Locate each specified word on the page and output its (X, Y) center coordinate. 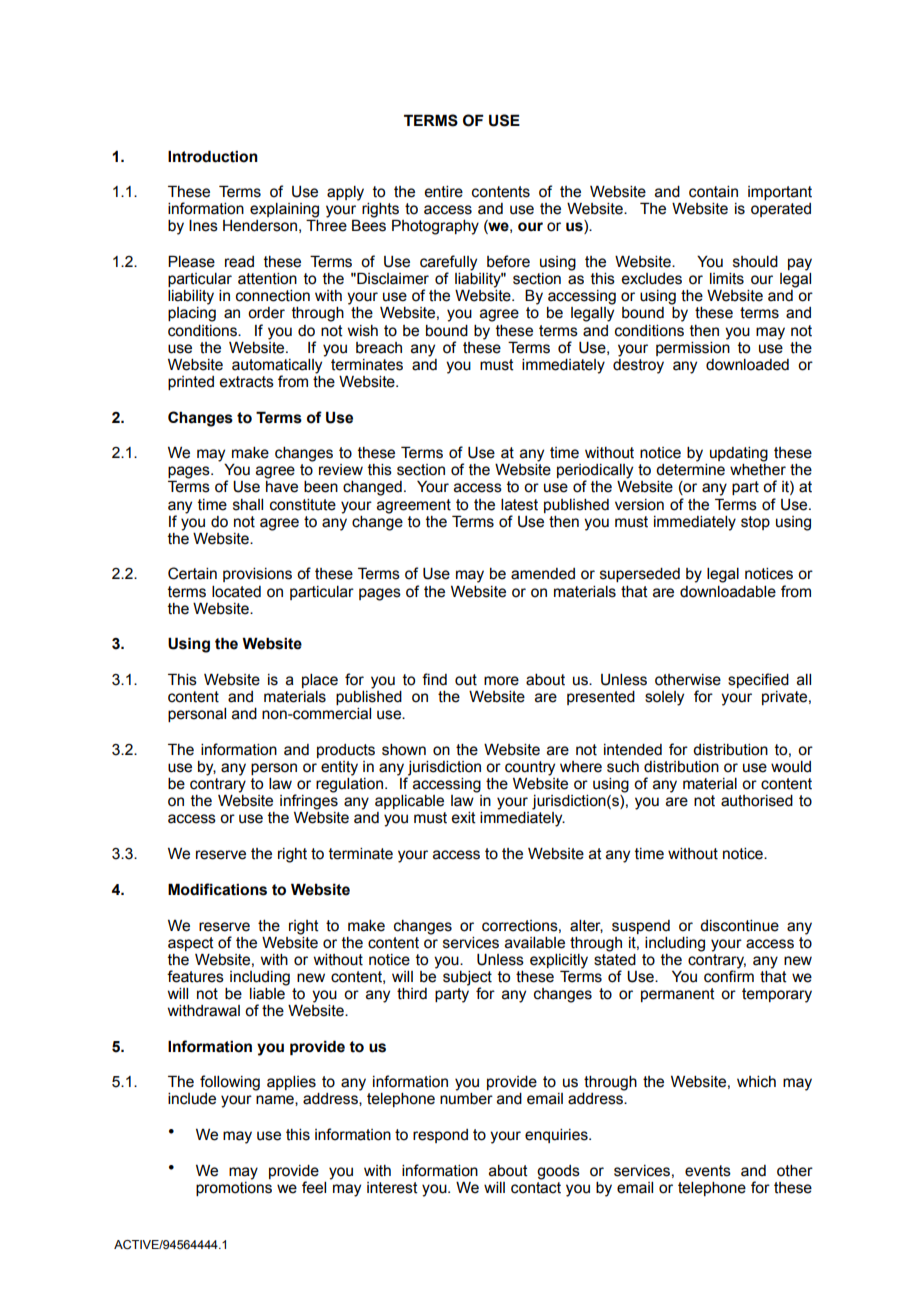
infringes (309, 801)
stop (755, 523)
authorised (757, 801)
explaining (284, 211)
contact (536, 1188)
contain (713, 192)
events (708, 1171)
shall (248, 505)
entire (443, 192)
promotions (234, 1187)
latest (519, 505)
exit (463, 818)
